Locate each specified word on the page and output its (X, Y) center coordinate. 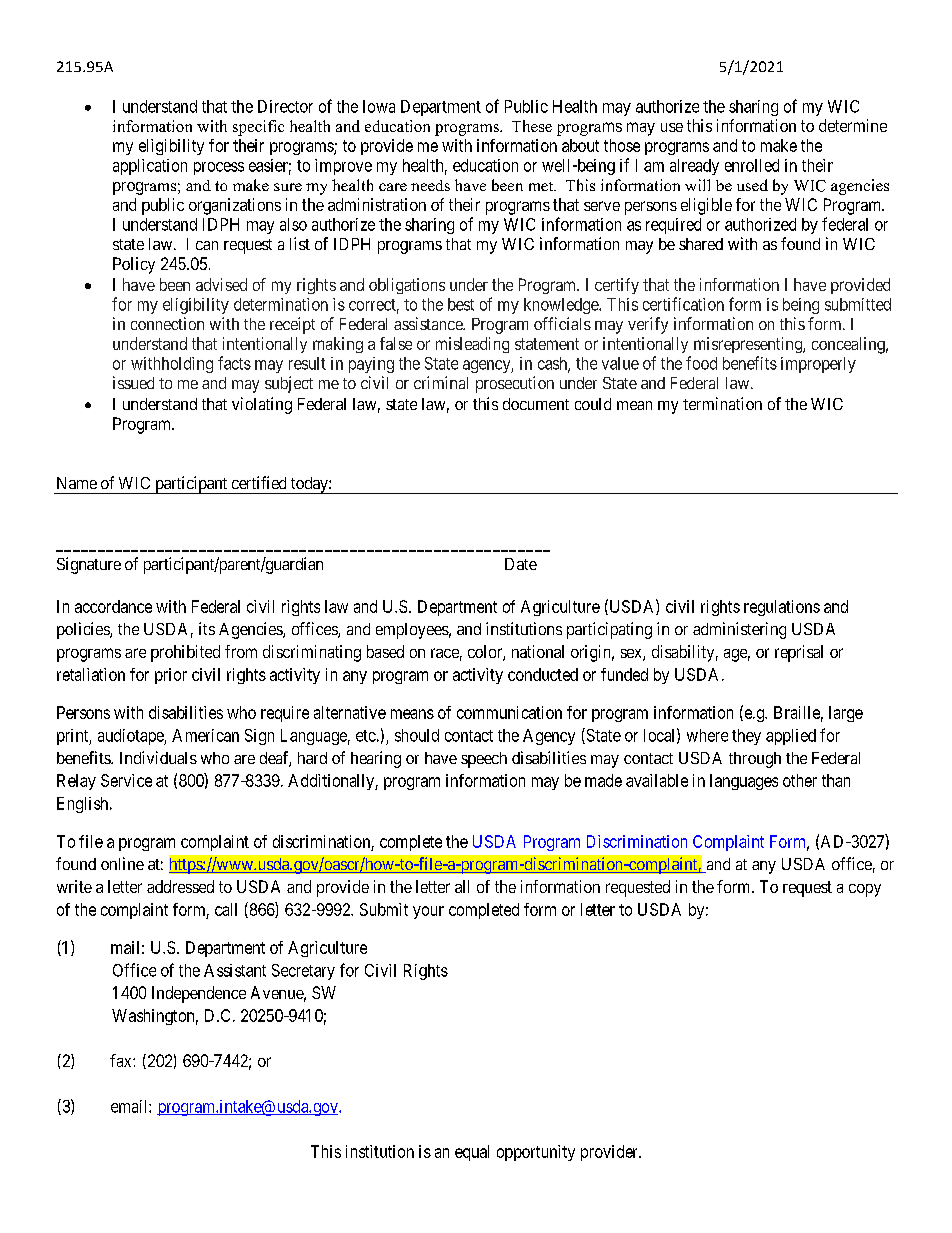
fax (122, 1060)
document (536, 404)
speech (484, 760)
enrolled (752, 165)
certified (259, 482)
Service (126, 780)
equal (472, 1153)
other (800, 780)
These (532, 126)
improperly (818, 365)
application (150, 167)
